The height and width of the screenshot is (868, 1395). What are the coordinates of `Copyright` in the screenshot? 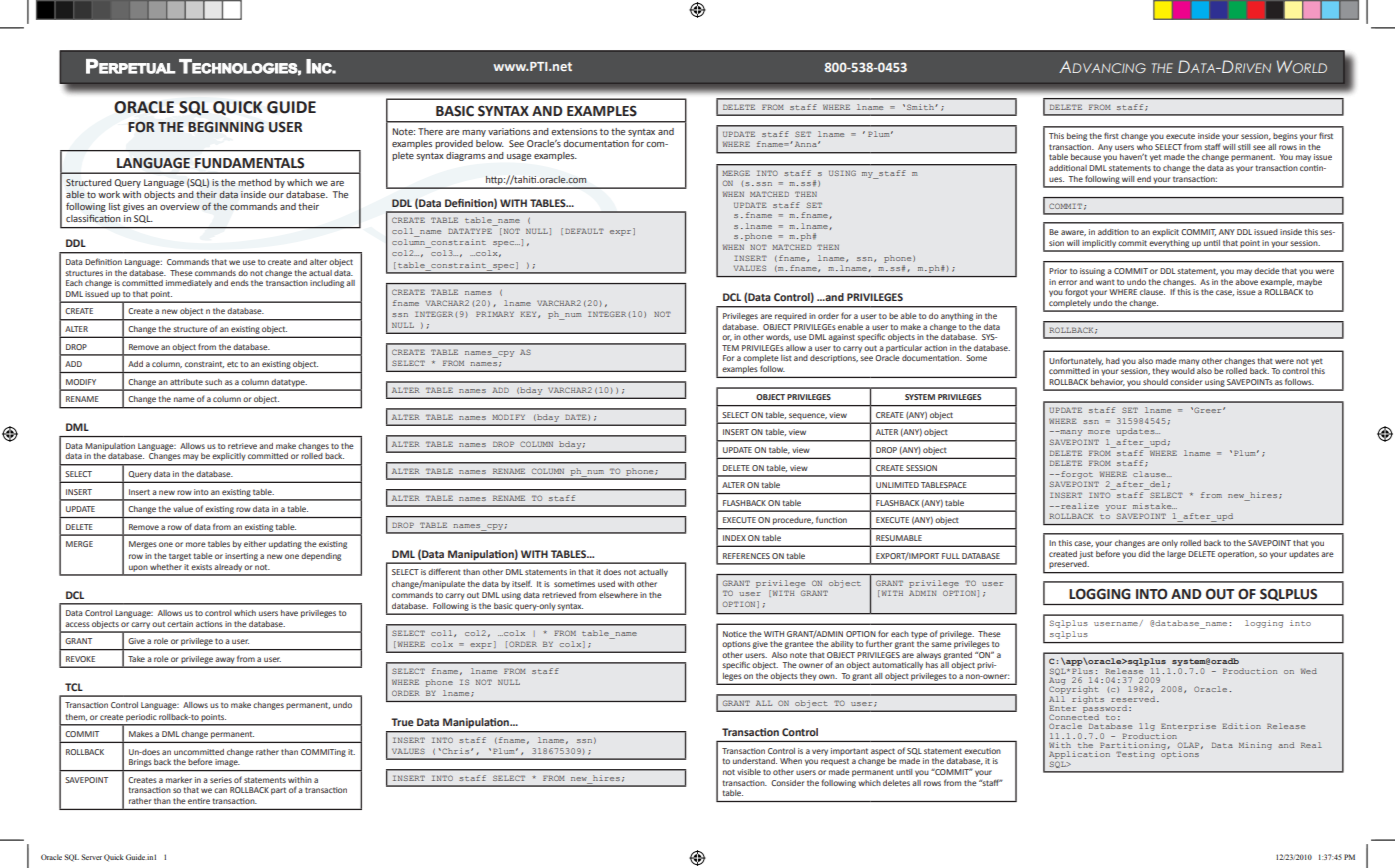 It's located at (1074, 689).
